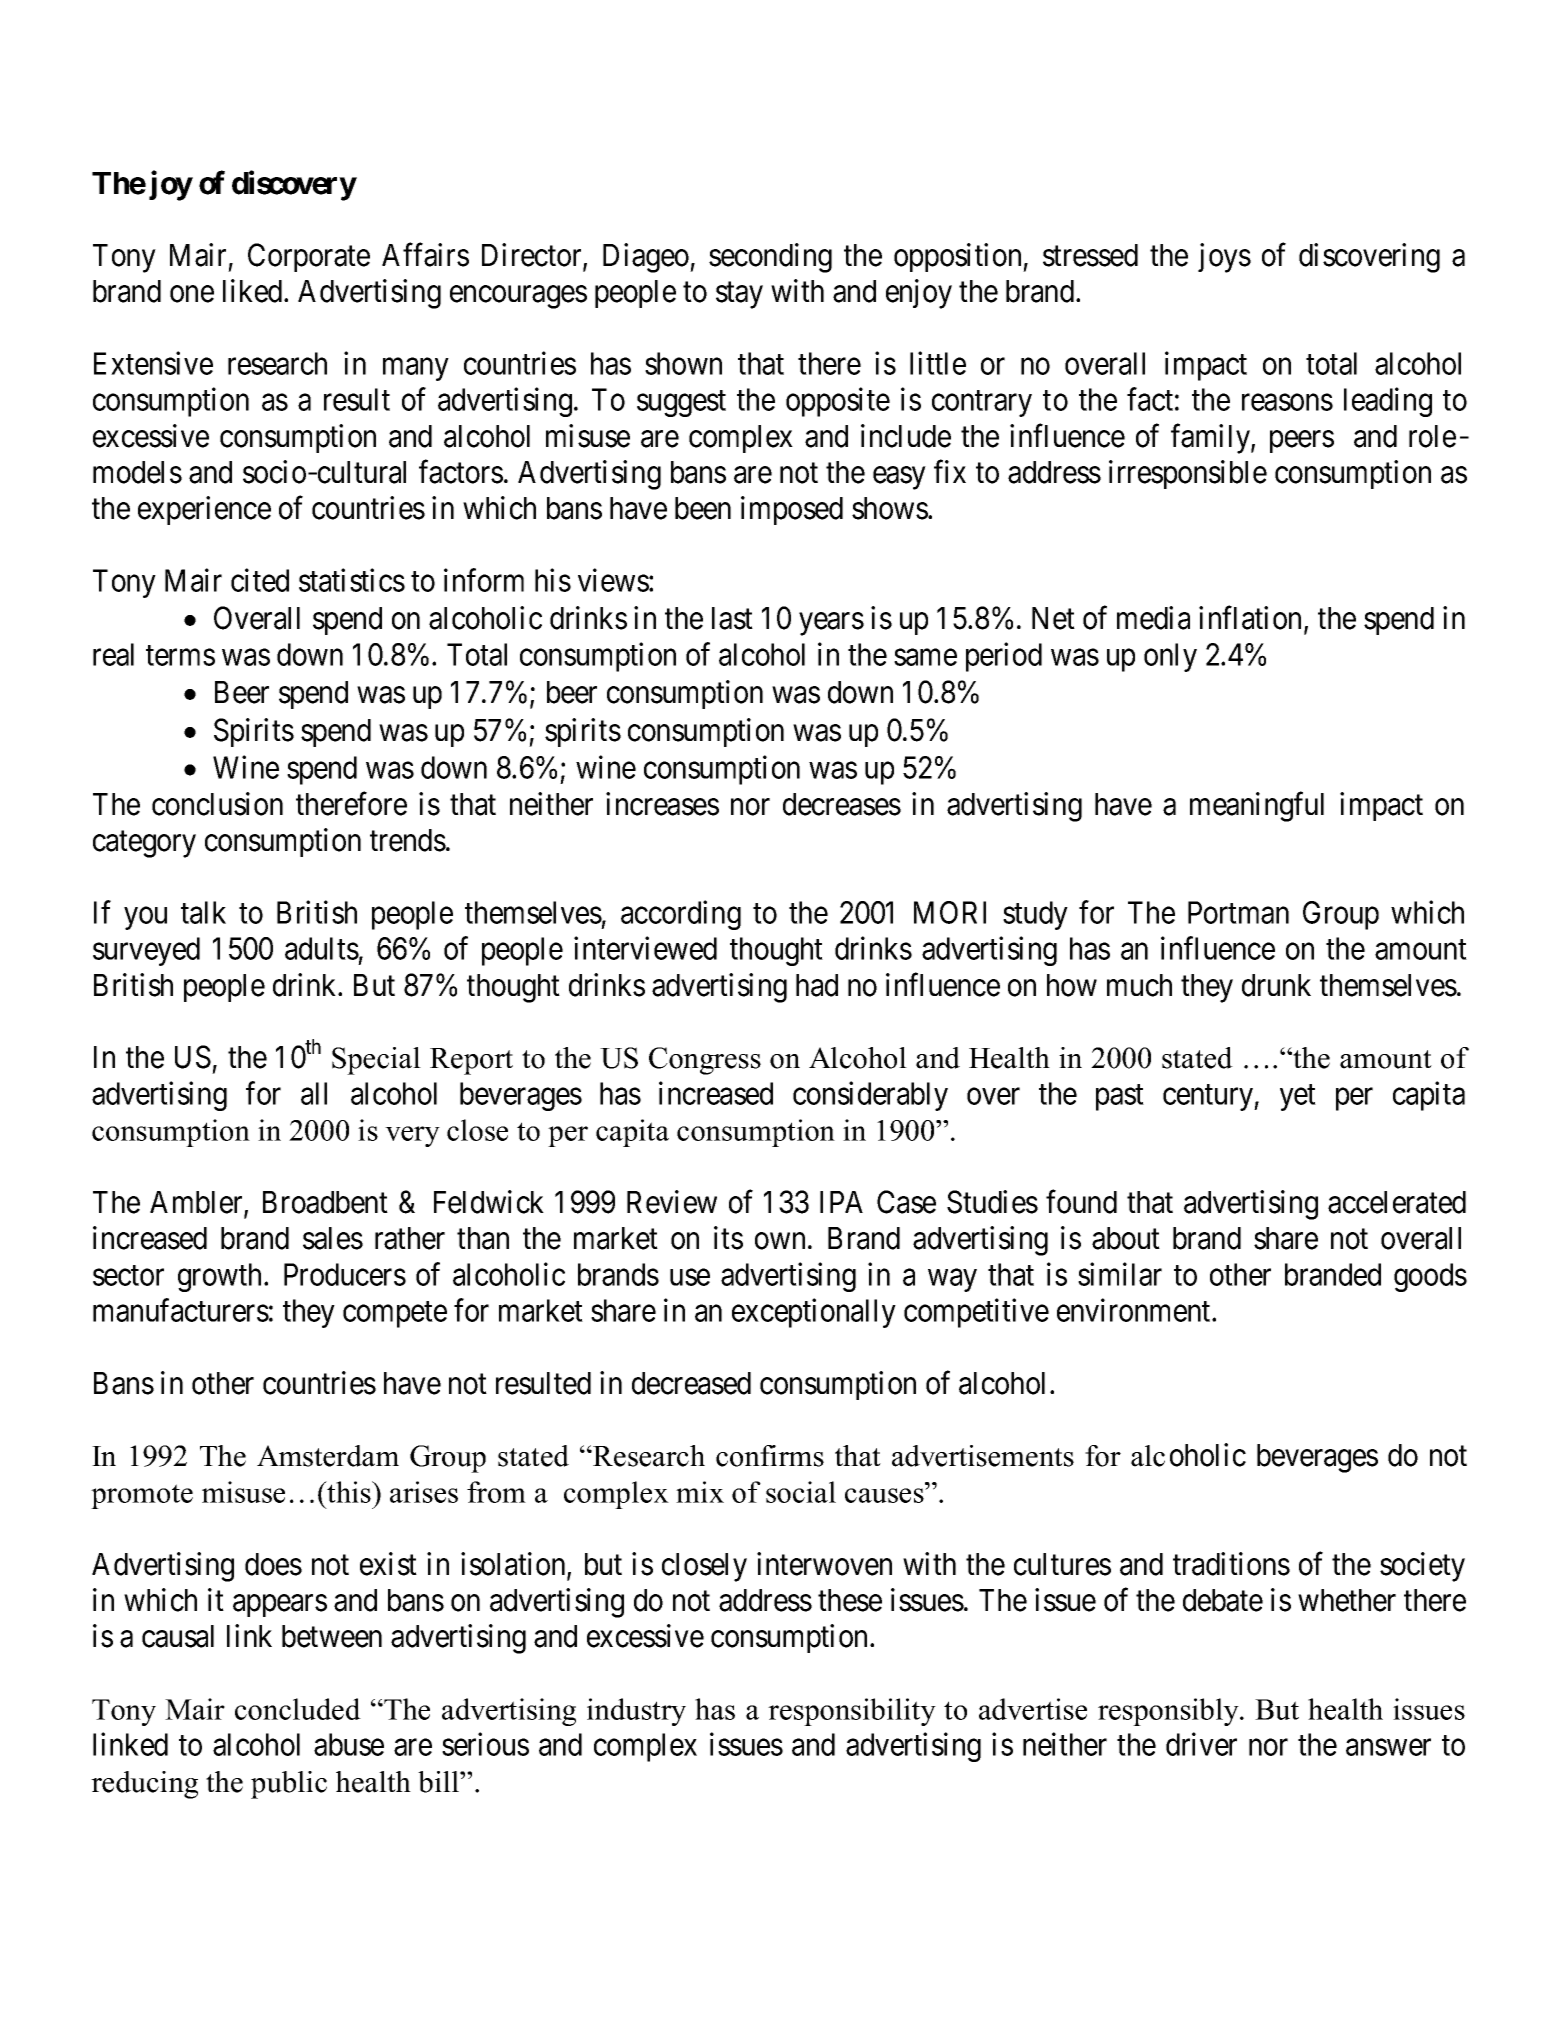 Image resolution: width=1559 pixels, height=2018 pixels. Describe the element at coordinates (817, 985) in the screenshot. I see `had` at that location.
